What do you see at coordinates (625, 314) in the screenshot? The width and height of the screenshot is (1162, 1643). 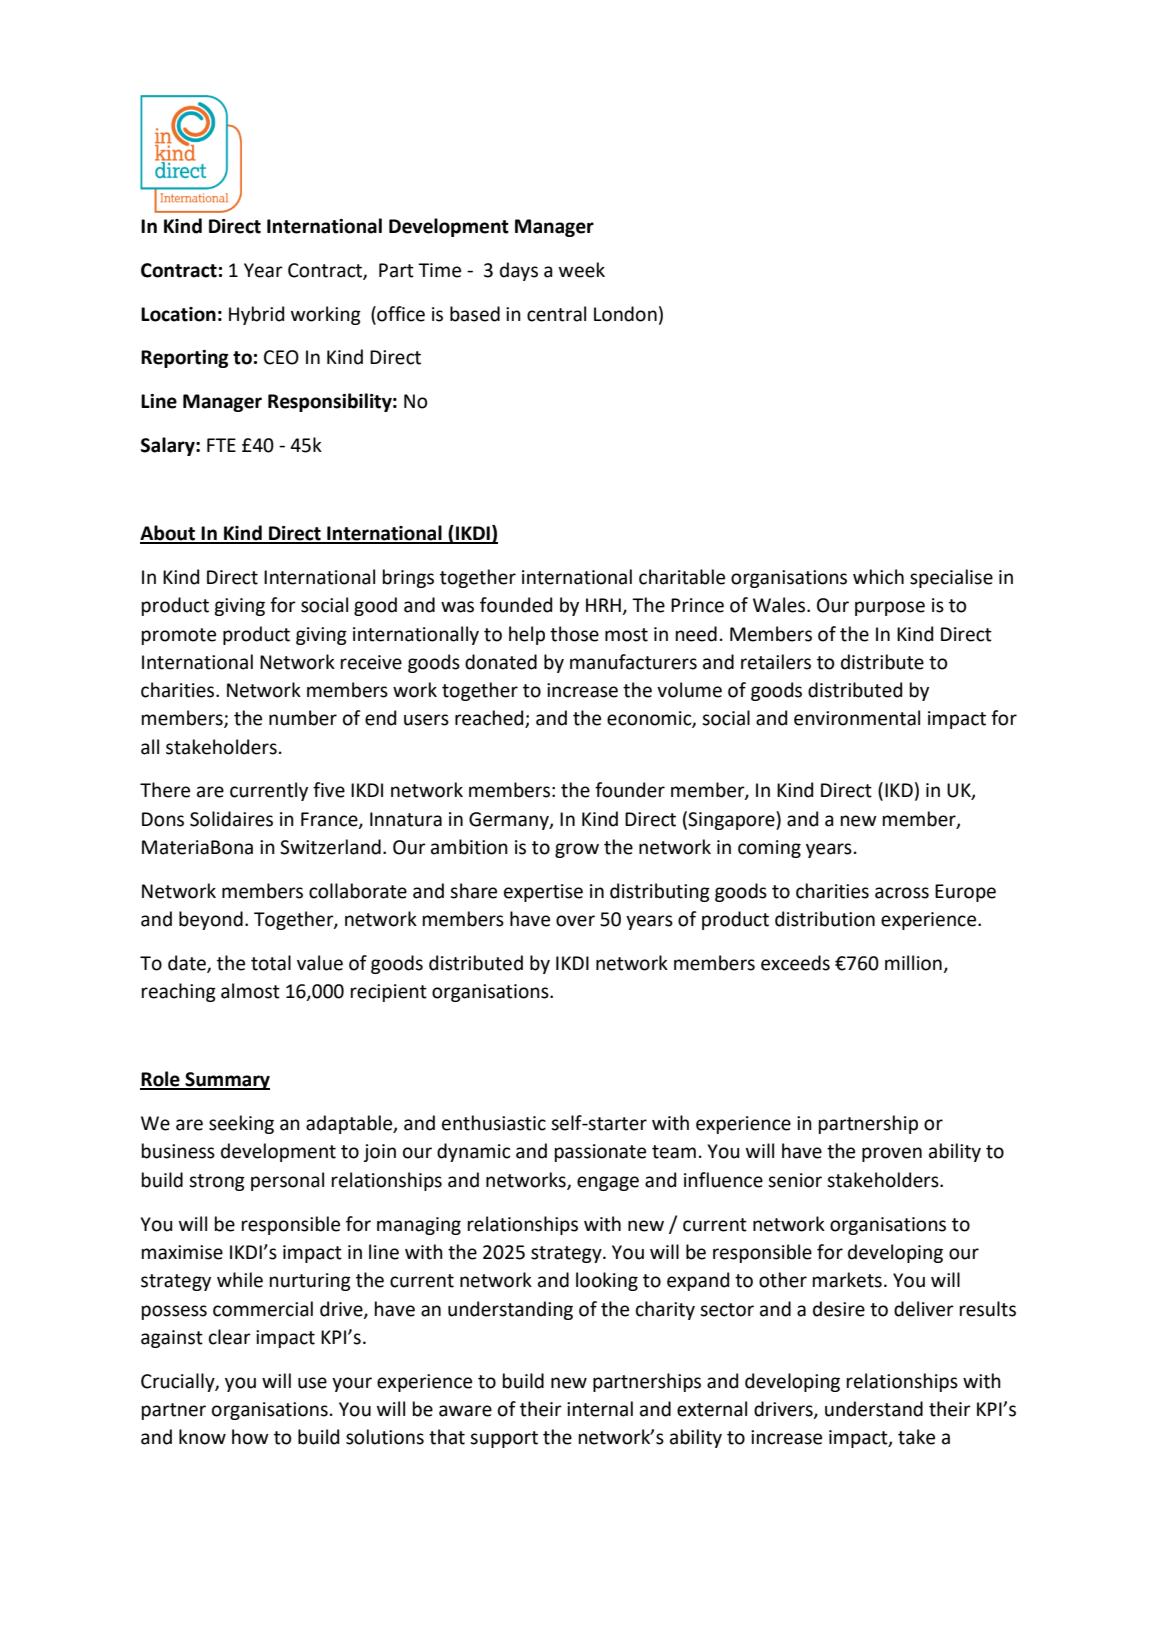 I see `London` at bounding box center [625, 314].
